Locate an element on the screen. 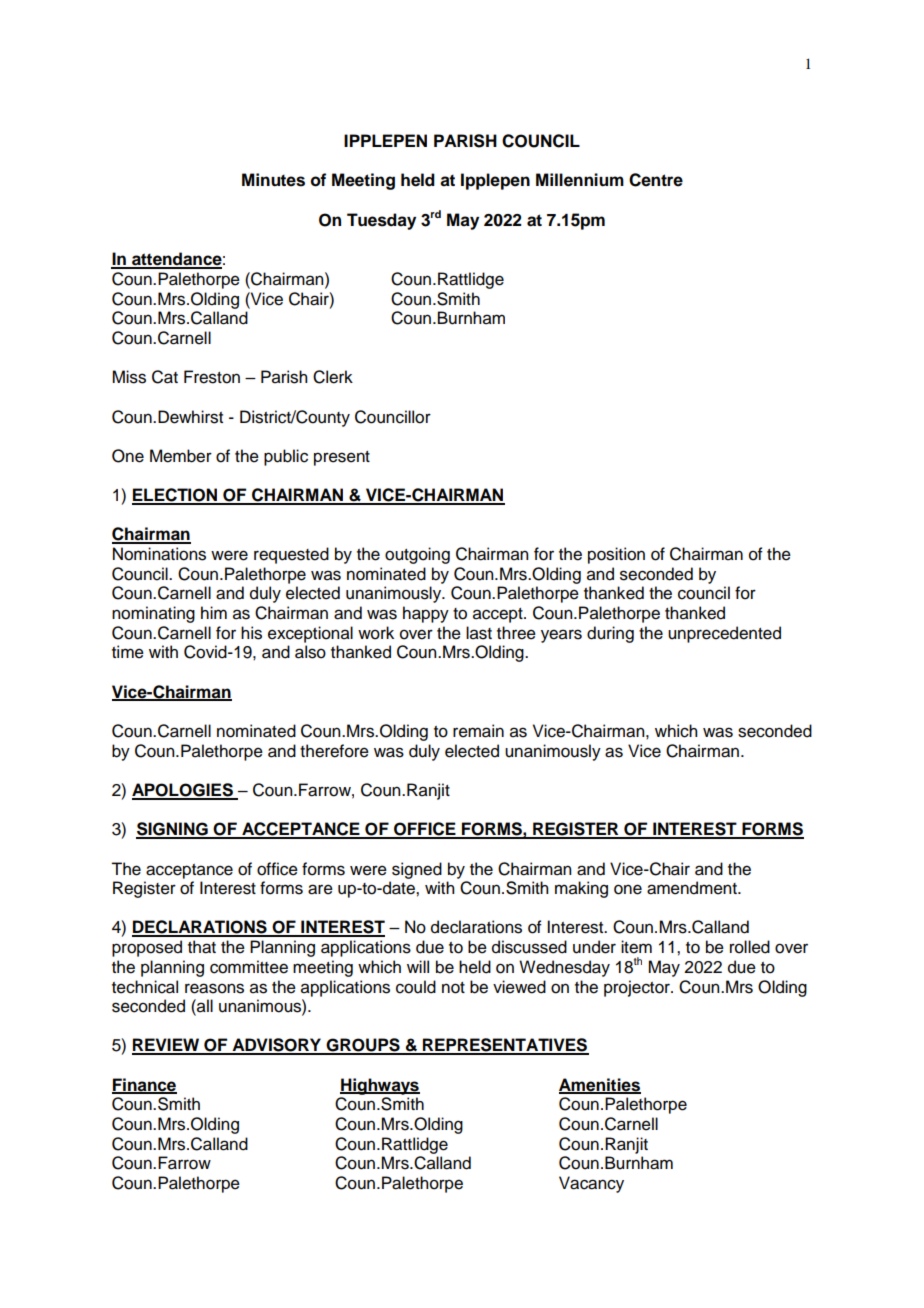 The width and height of the screenshot is (924, 1308). Highways is located at coordinates (380, 1086).
